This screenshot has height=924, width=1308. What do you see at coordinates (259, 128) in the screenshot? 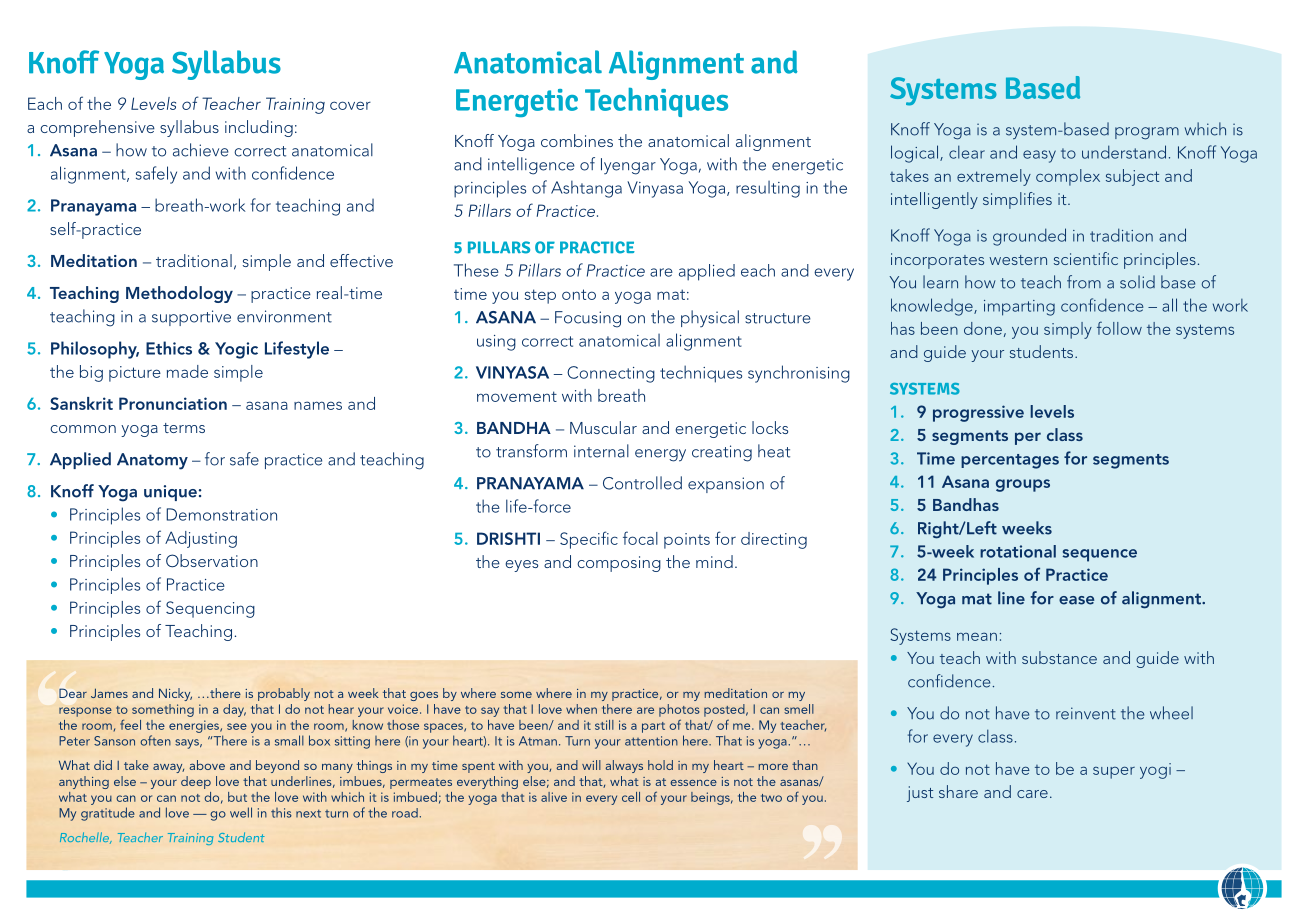
I see `including` at bounding box center [259, 128].
